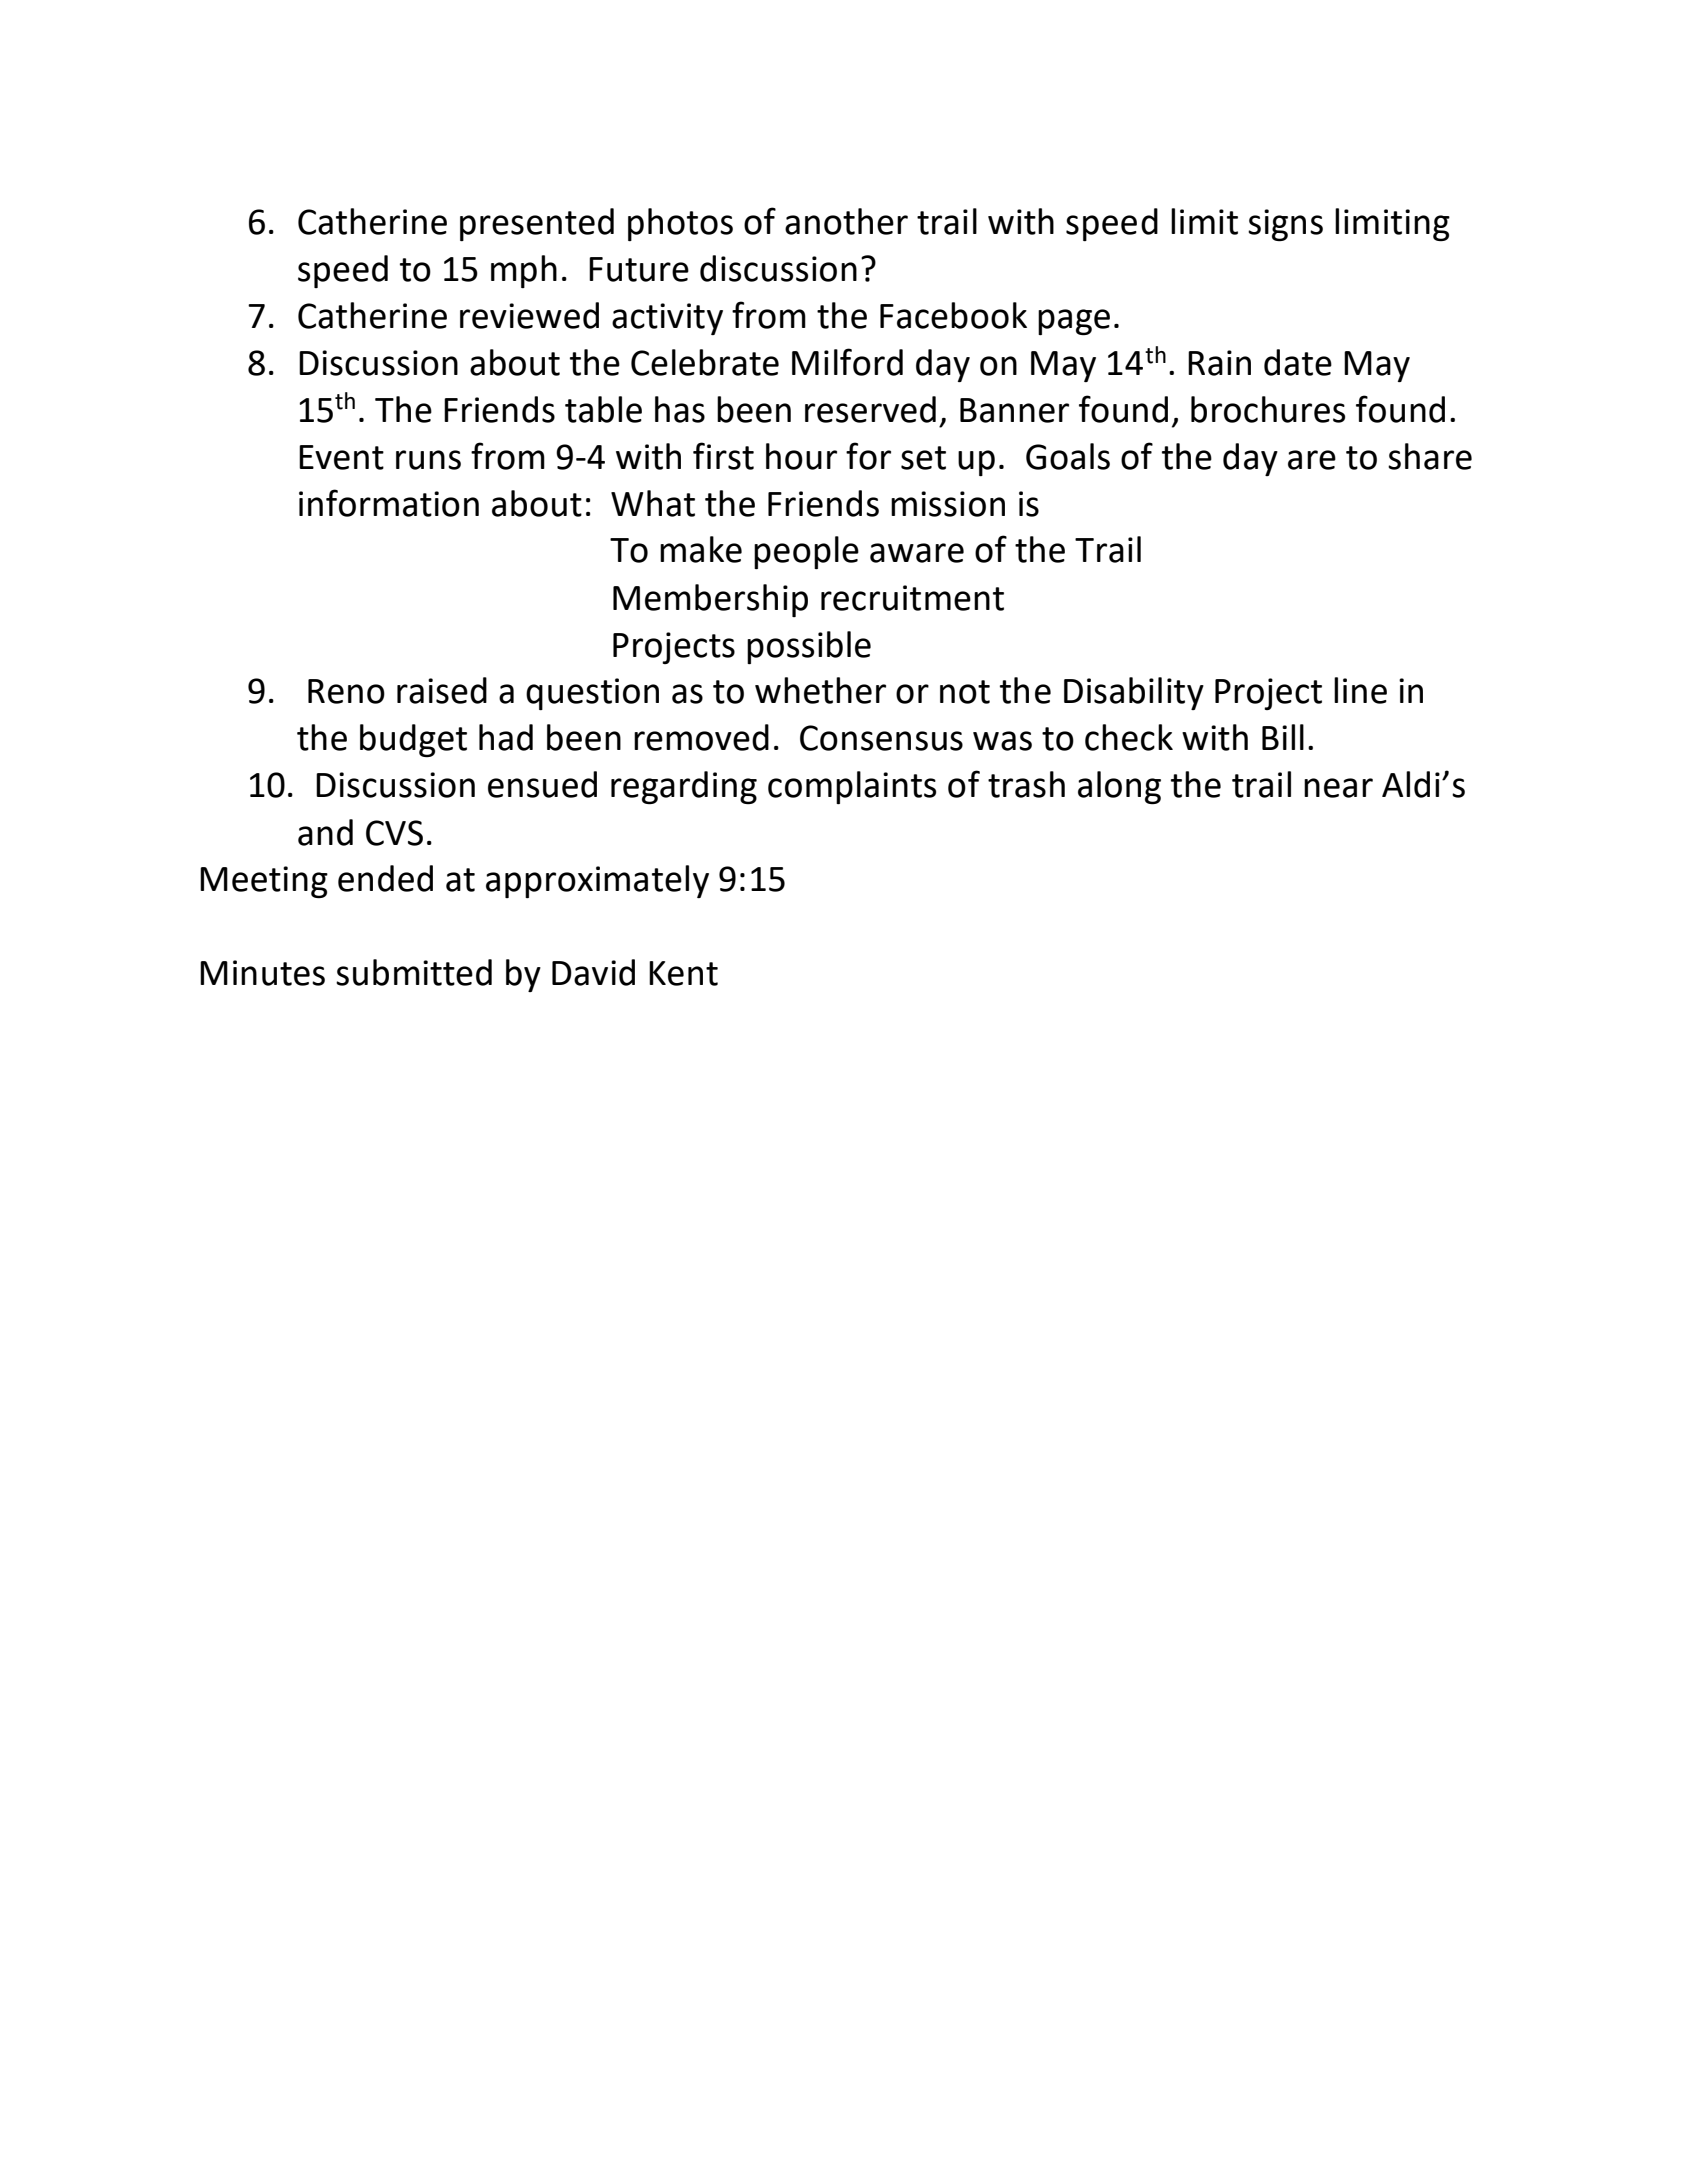  I want to click on presented, so click(537, 224).
